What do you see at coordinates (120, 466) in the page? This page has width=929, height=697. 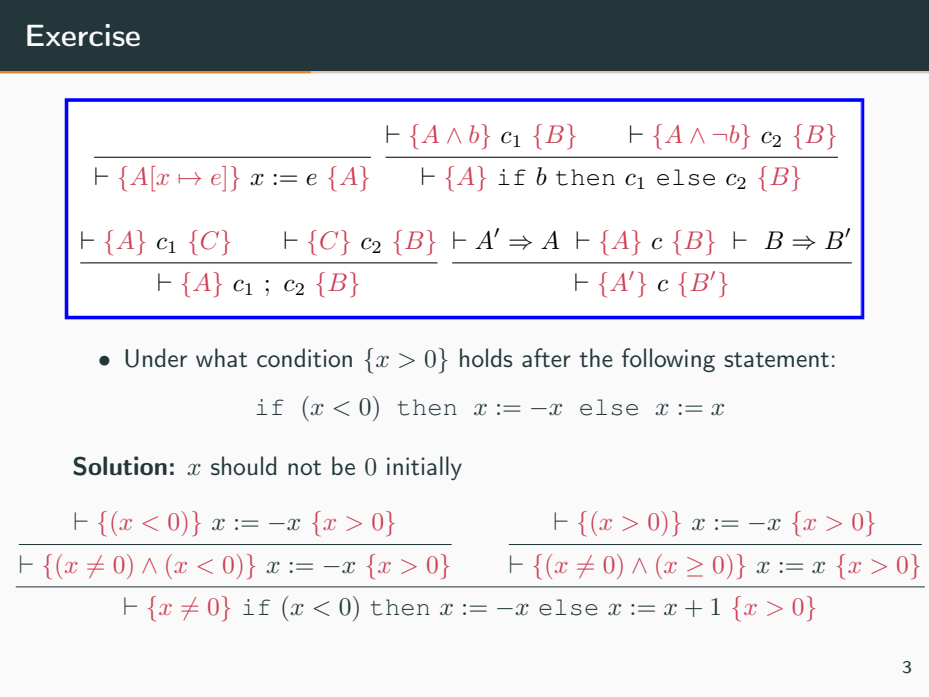 I see `Solution` at bounding box center [120, 466].
